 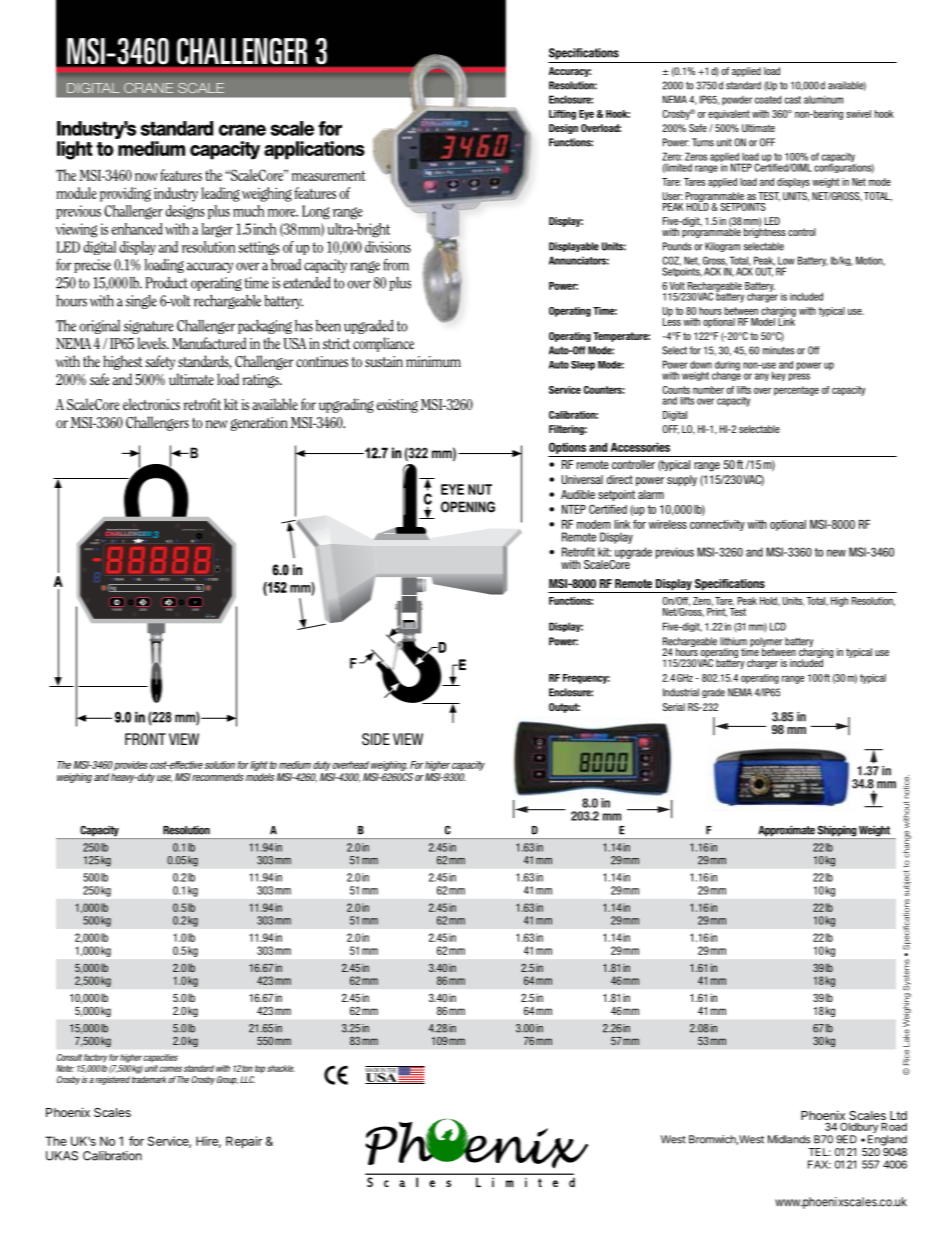 I want to click on Industrial, so click(x=681, y=692).
